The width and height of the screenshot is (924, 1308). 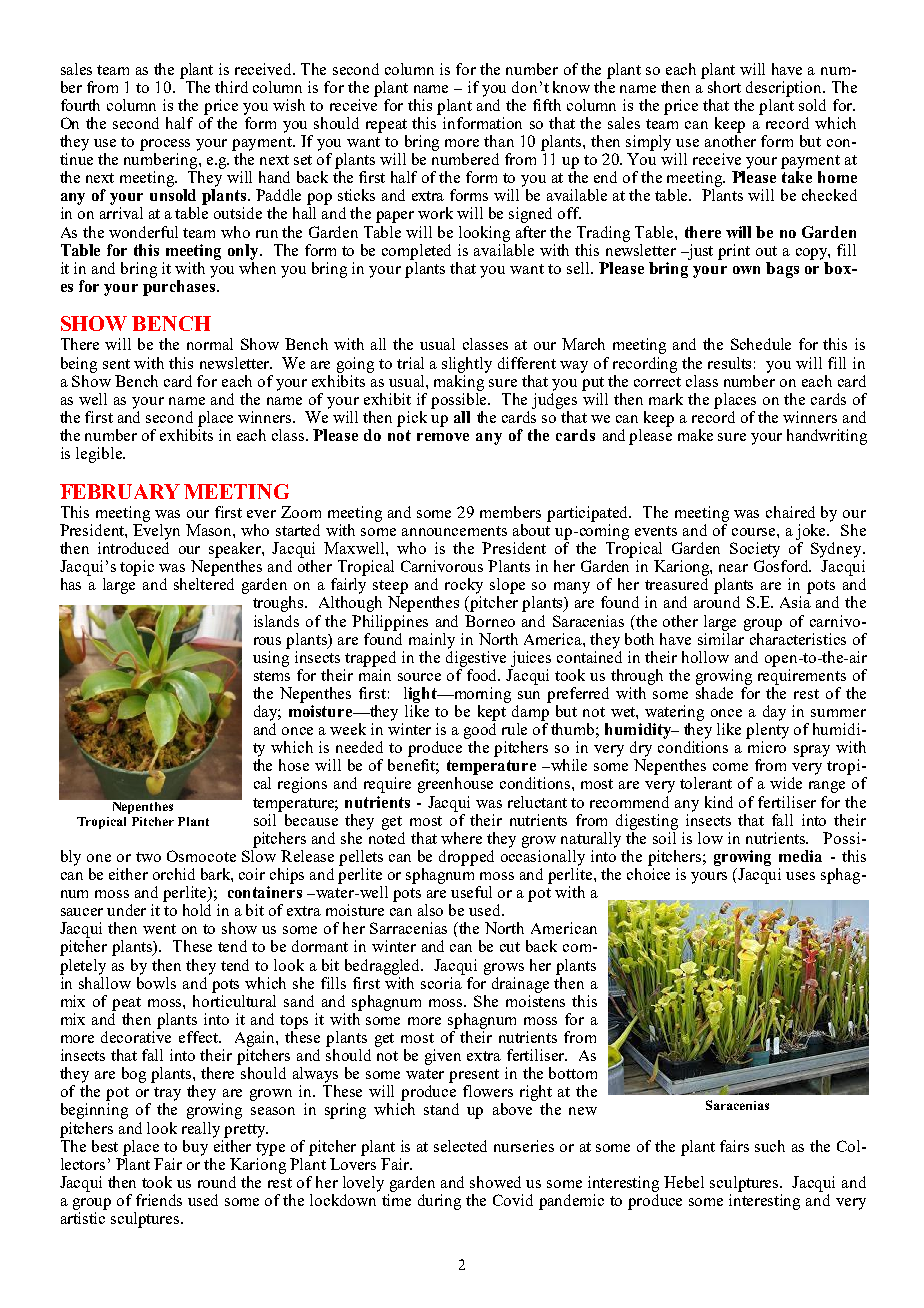 What do you see at coordinates (722, 637) in the screenshot?
I see `similar` at bounding box center [722, 637].
